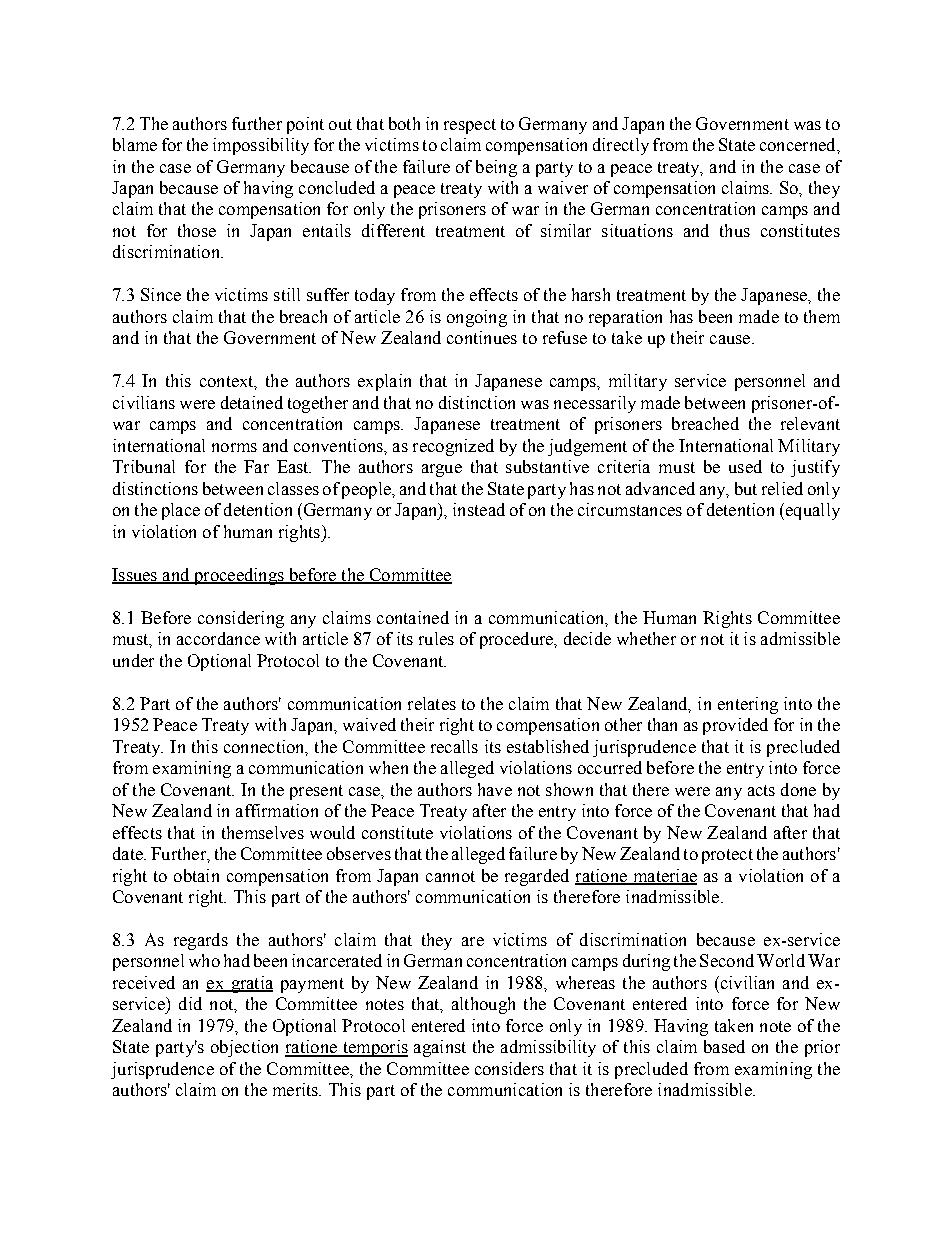 This page has height=1233, width=952. What do you see at coordinates (241, 619) in the page?
I see `considering` at bounding box center [241, 619].
